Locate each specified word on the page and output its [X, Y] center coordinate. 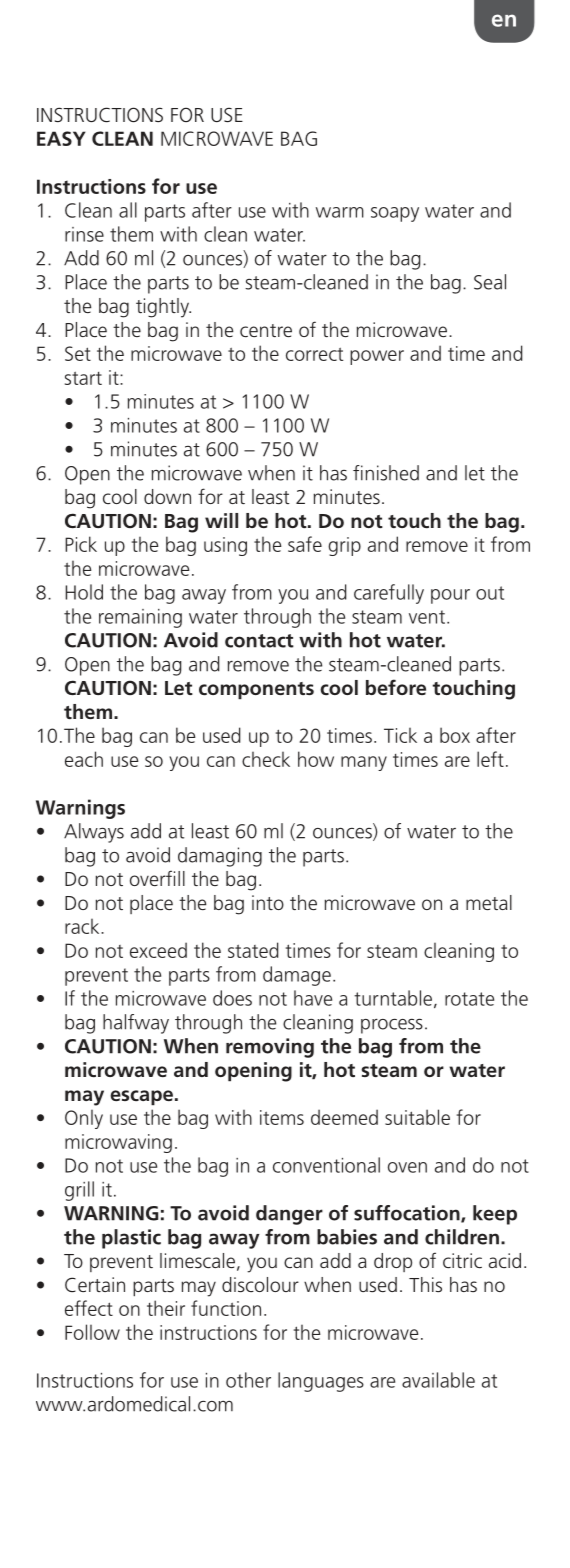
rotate [469, 999]
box [455, 735]
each [84, 759]
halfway [136, 1024]
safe [305, 544]
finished [386, 473]
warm [340, 212]
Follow [92, 1332]
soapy [395, 214]
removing [270, 1048]
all [128, 210]
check [266, 759]
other [248, 1380]
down [167, 496]
